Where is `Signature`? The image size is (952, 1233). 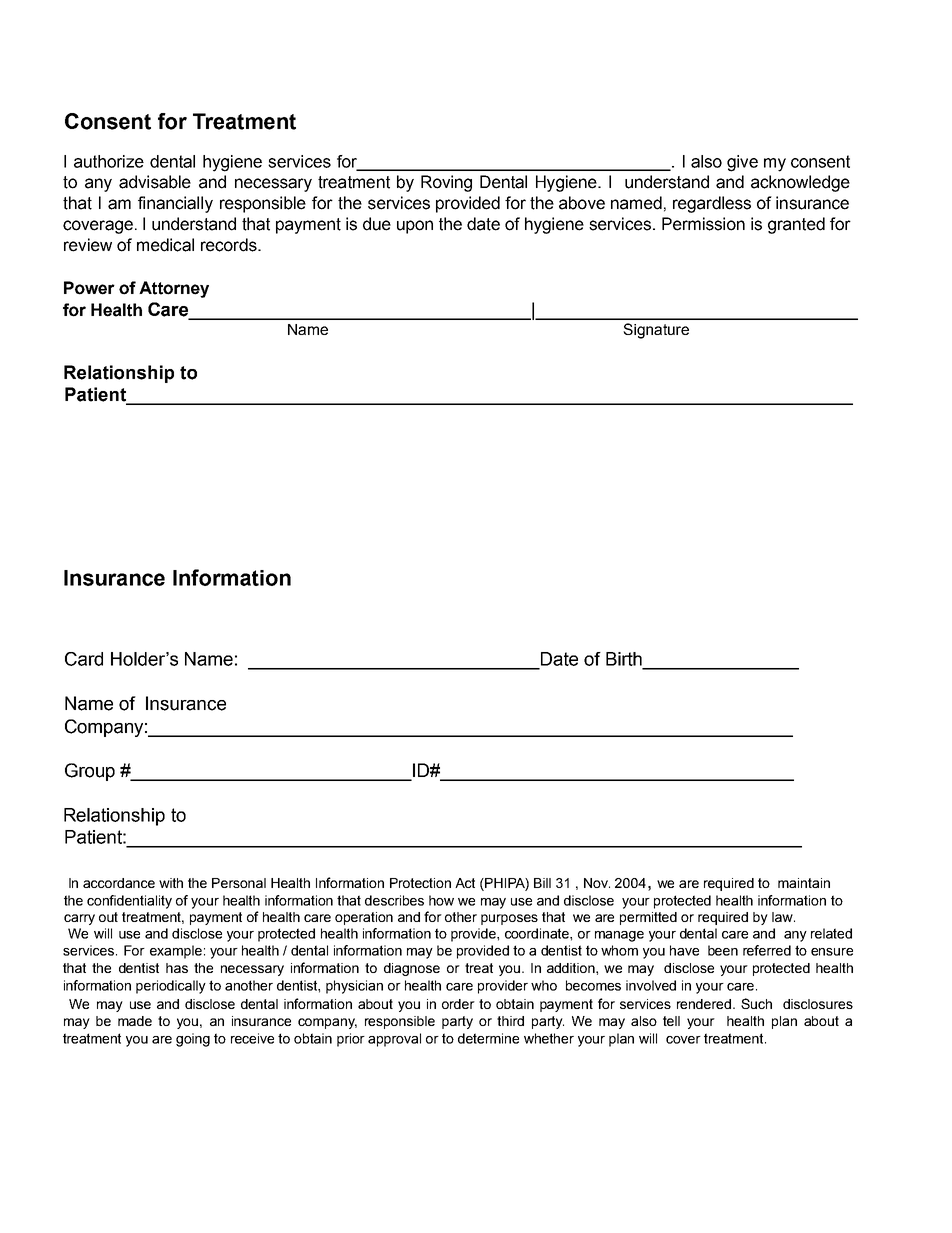 Signature is located at coordinates (656, 331).
